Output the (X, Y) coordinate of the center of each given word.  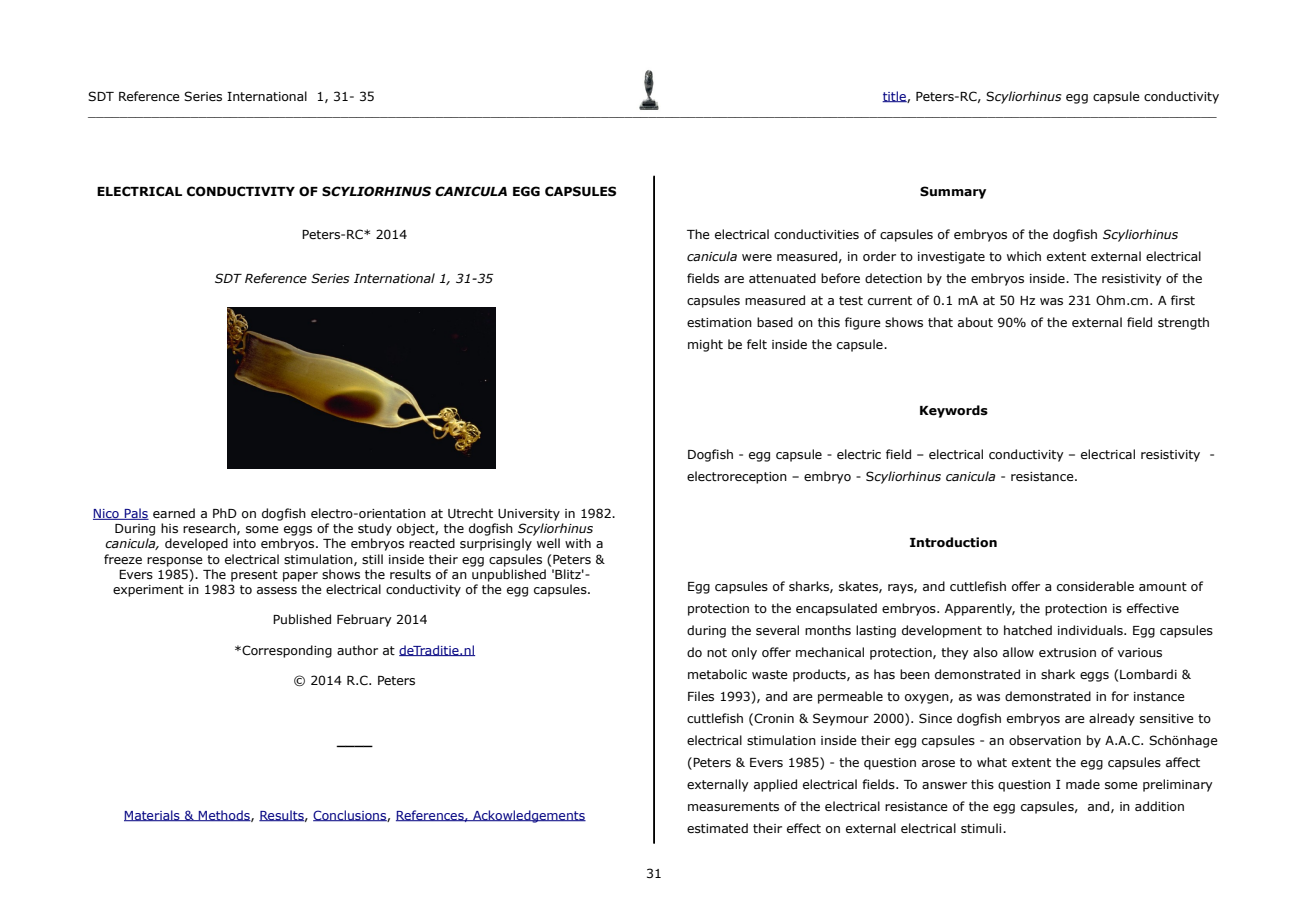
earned (174, 513)
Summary (953, 192)
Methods (224, 816)
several (777, 630)
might (705, 345)
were (757, 257)
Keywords (954, 411)
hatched (1028, 630)
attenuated (782, 278)
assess (277, 590)
